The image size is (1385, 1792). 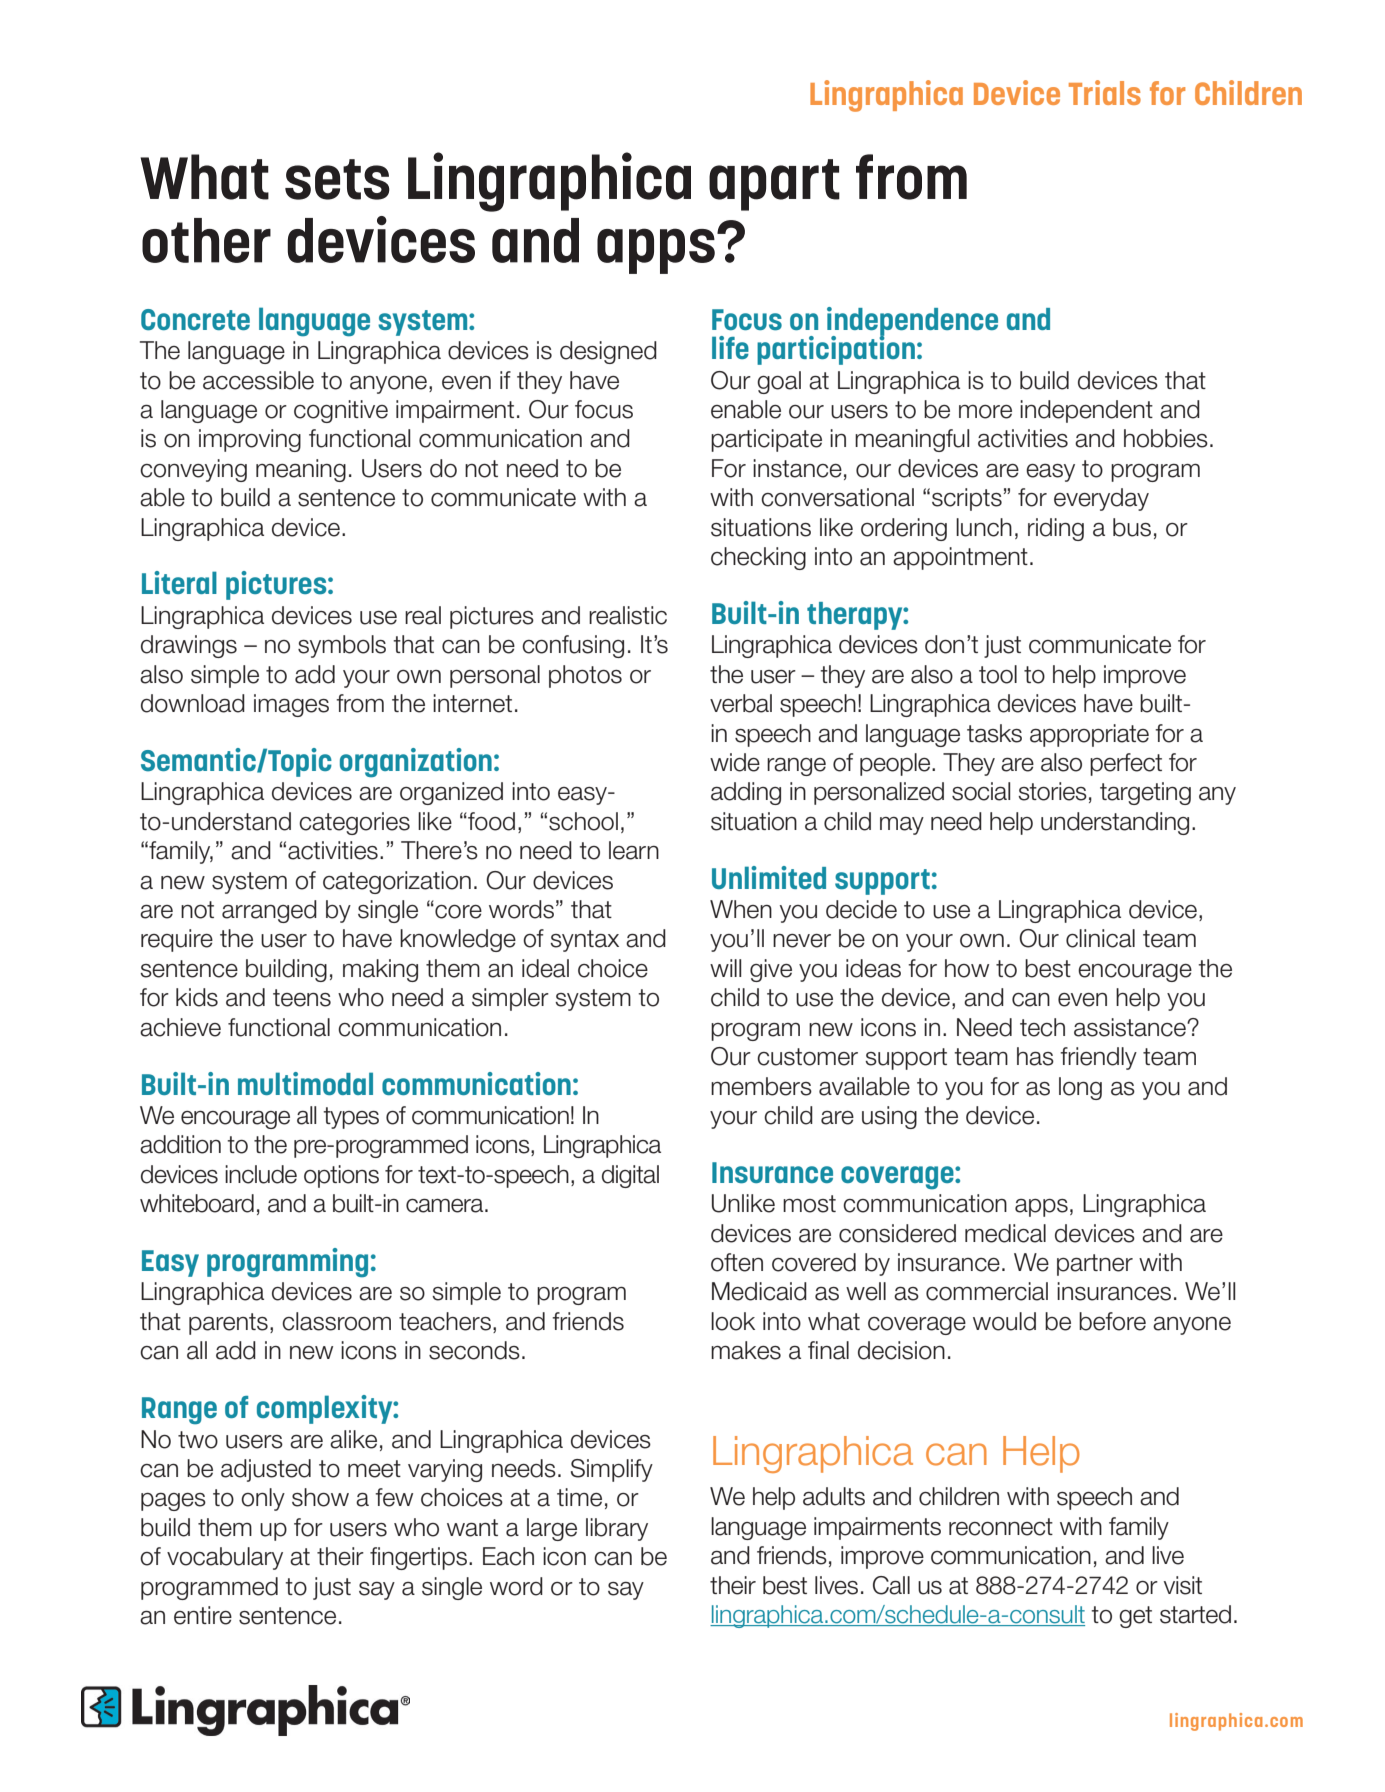 What do you see at coordinates (337, 179) in the page?
I see `sets` at bounding box center [337, 179].
